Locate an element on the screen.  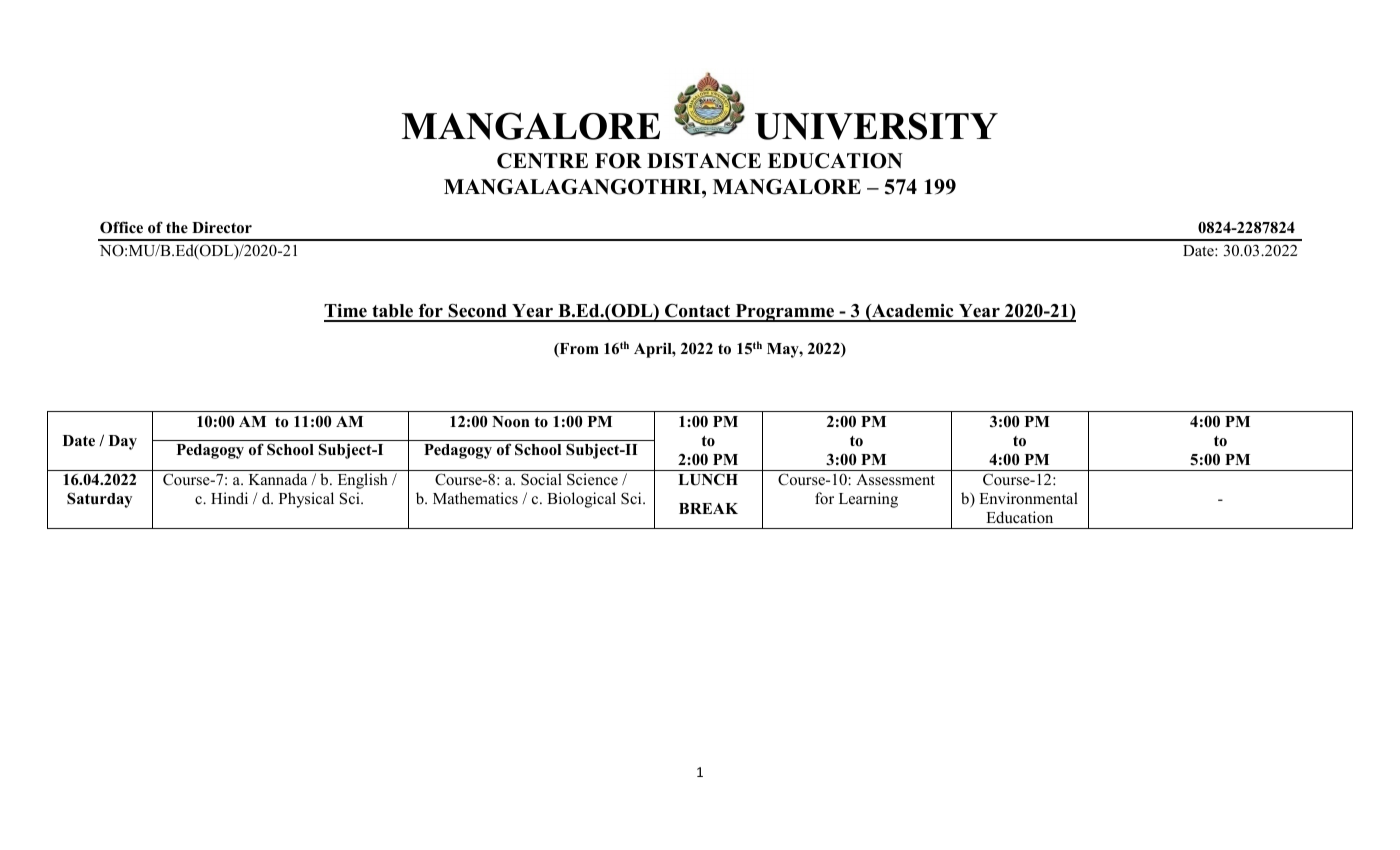
Social is located at coordinates (541, 479).
